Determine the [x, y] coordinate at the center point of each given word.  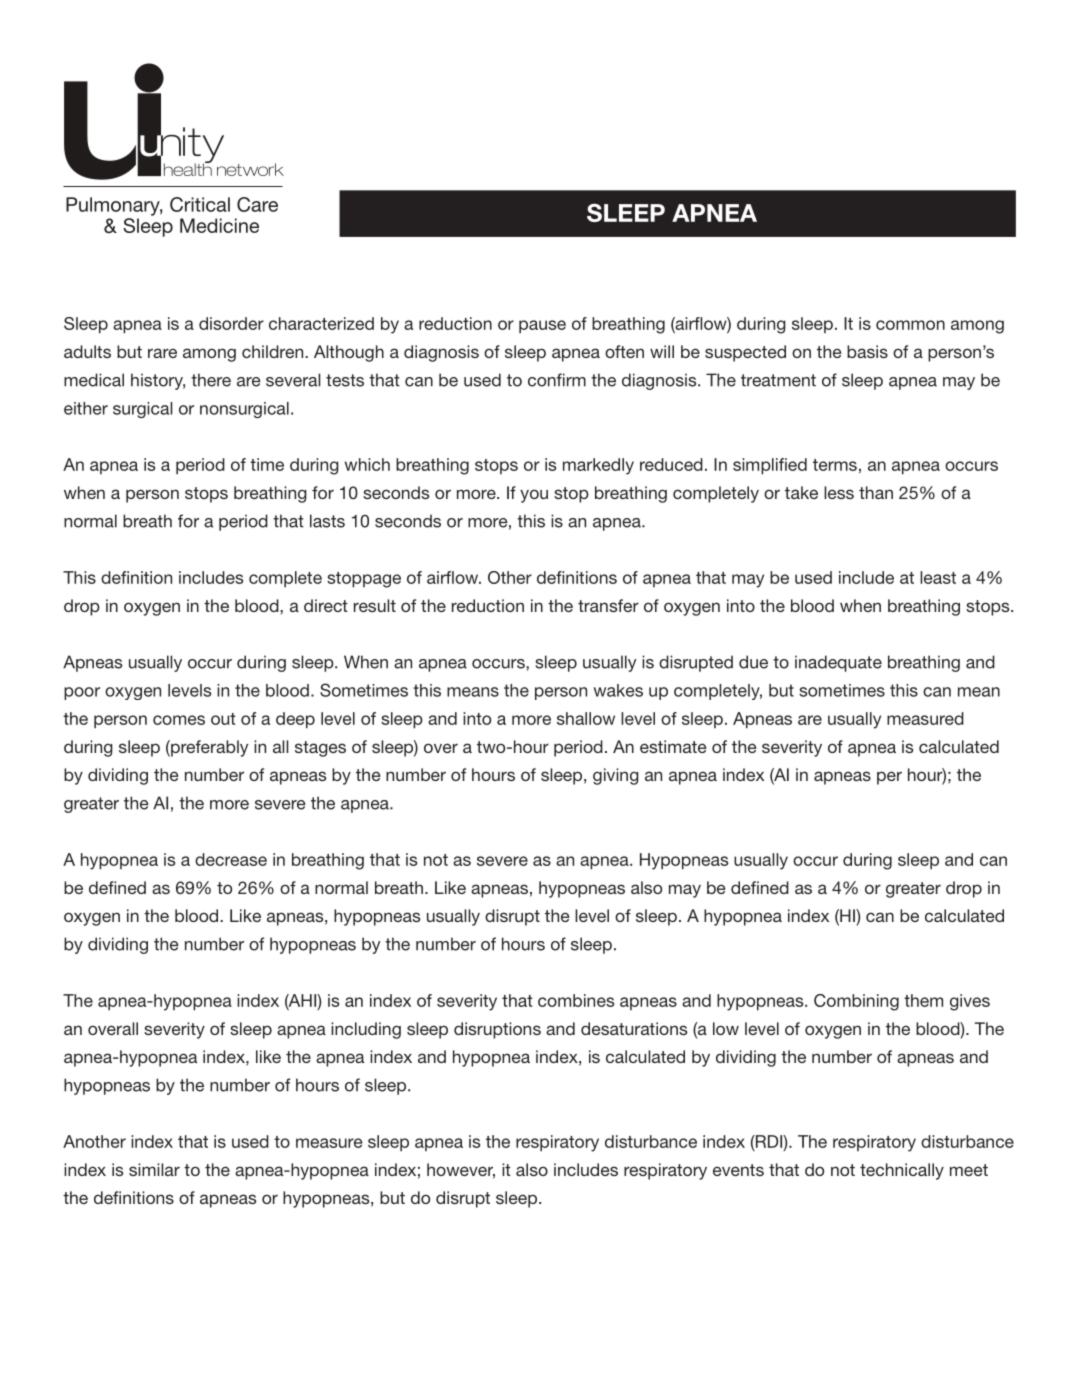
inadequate [838, 663]
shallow [586, 718]
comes [179, 720]
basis [867, 351]
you [534, 496]
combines [576, 1000]
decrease [231, 859]
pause [542, 326]
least [938, 577]
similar [154, 1169]
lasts [327, 521]
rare [162, 353]
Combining [856, 1002]
